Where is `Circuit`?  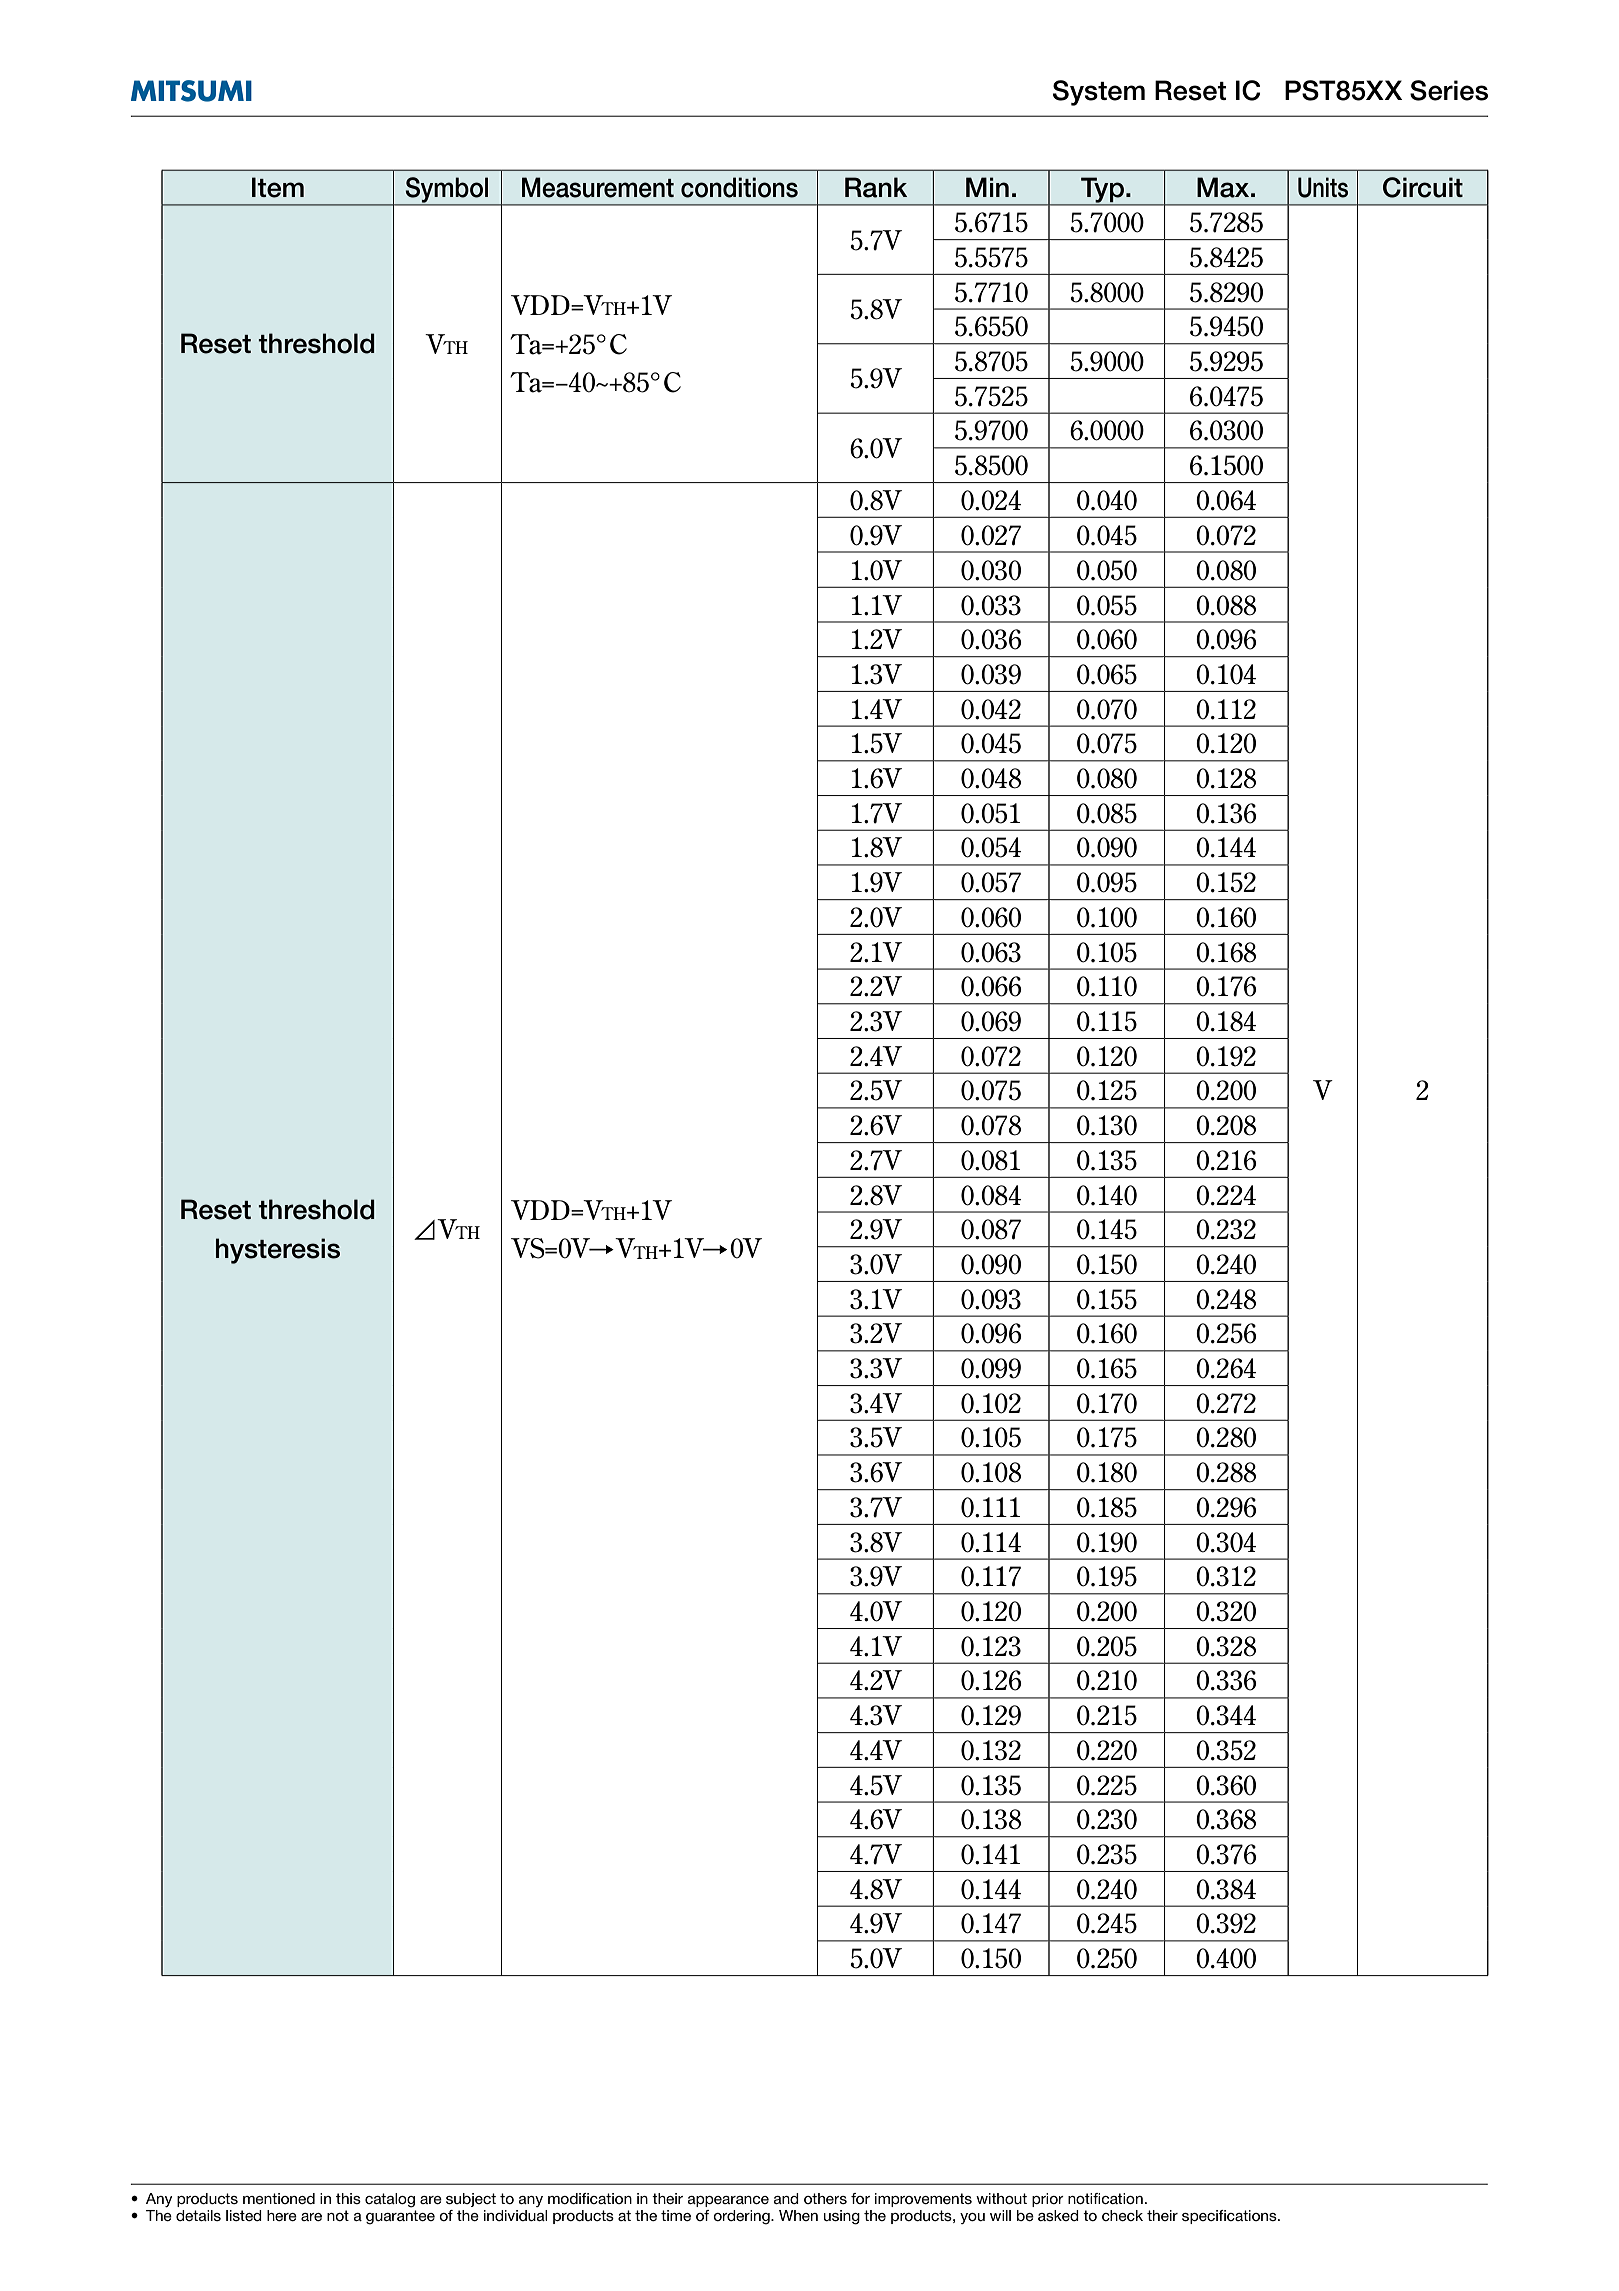 Circuit is located at coordinates (1423, 187).
